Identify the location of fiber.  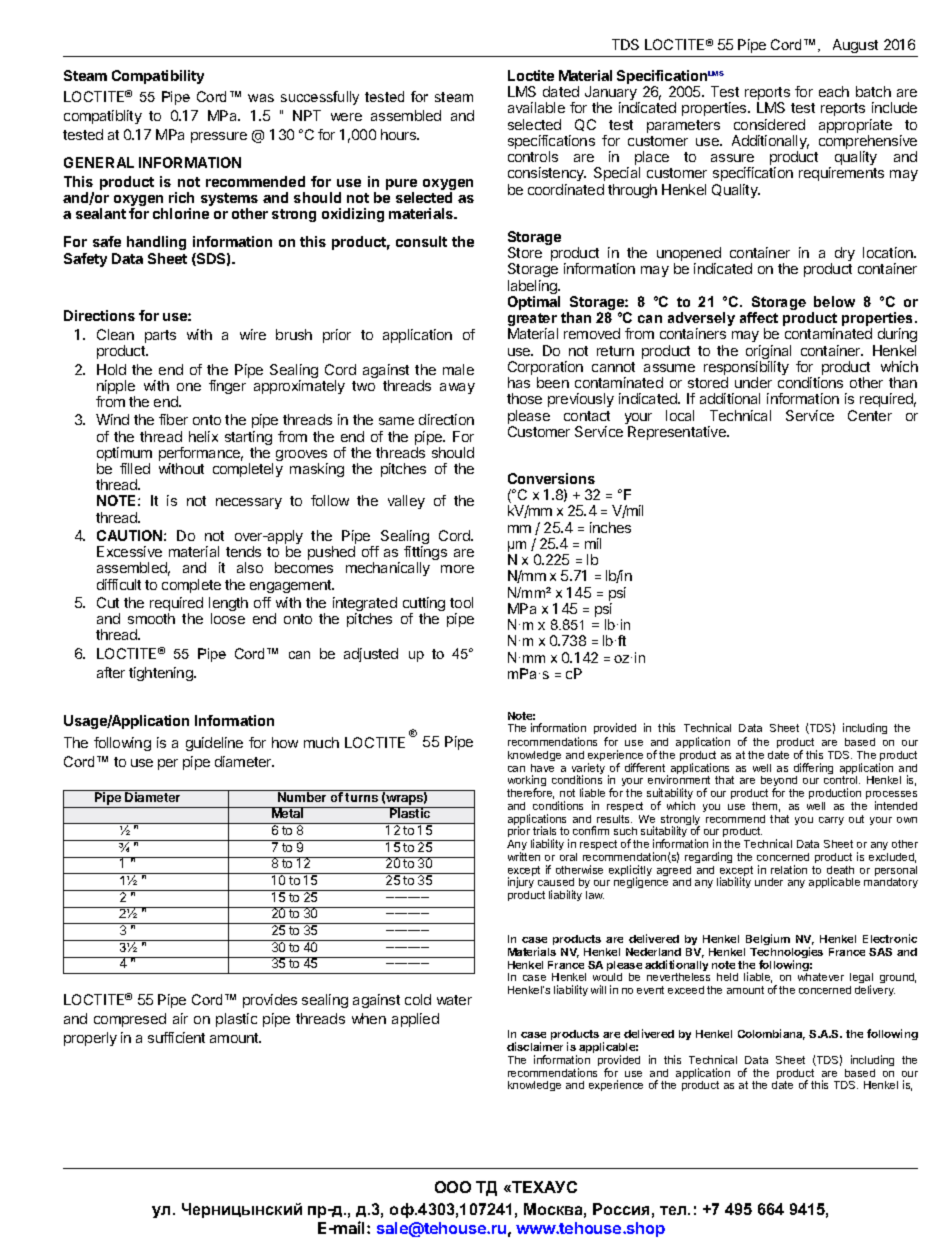
(173, 419).
